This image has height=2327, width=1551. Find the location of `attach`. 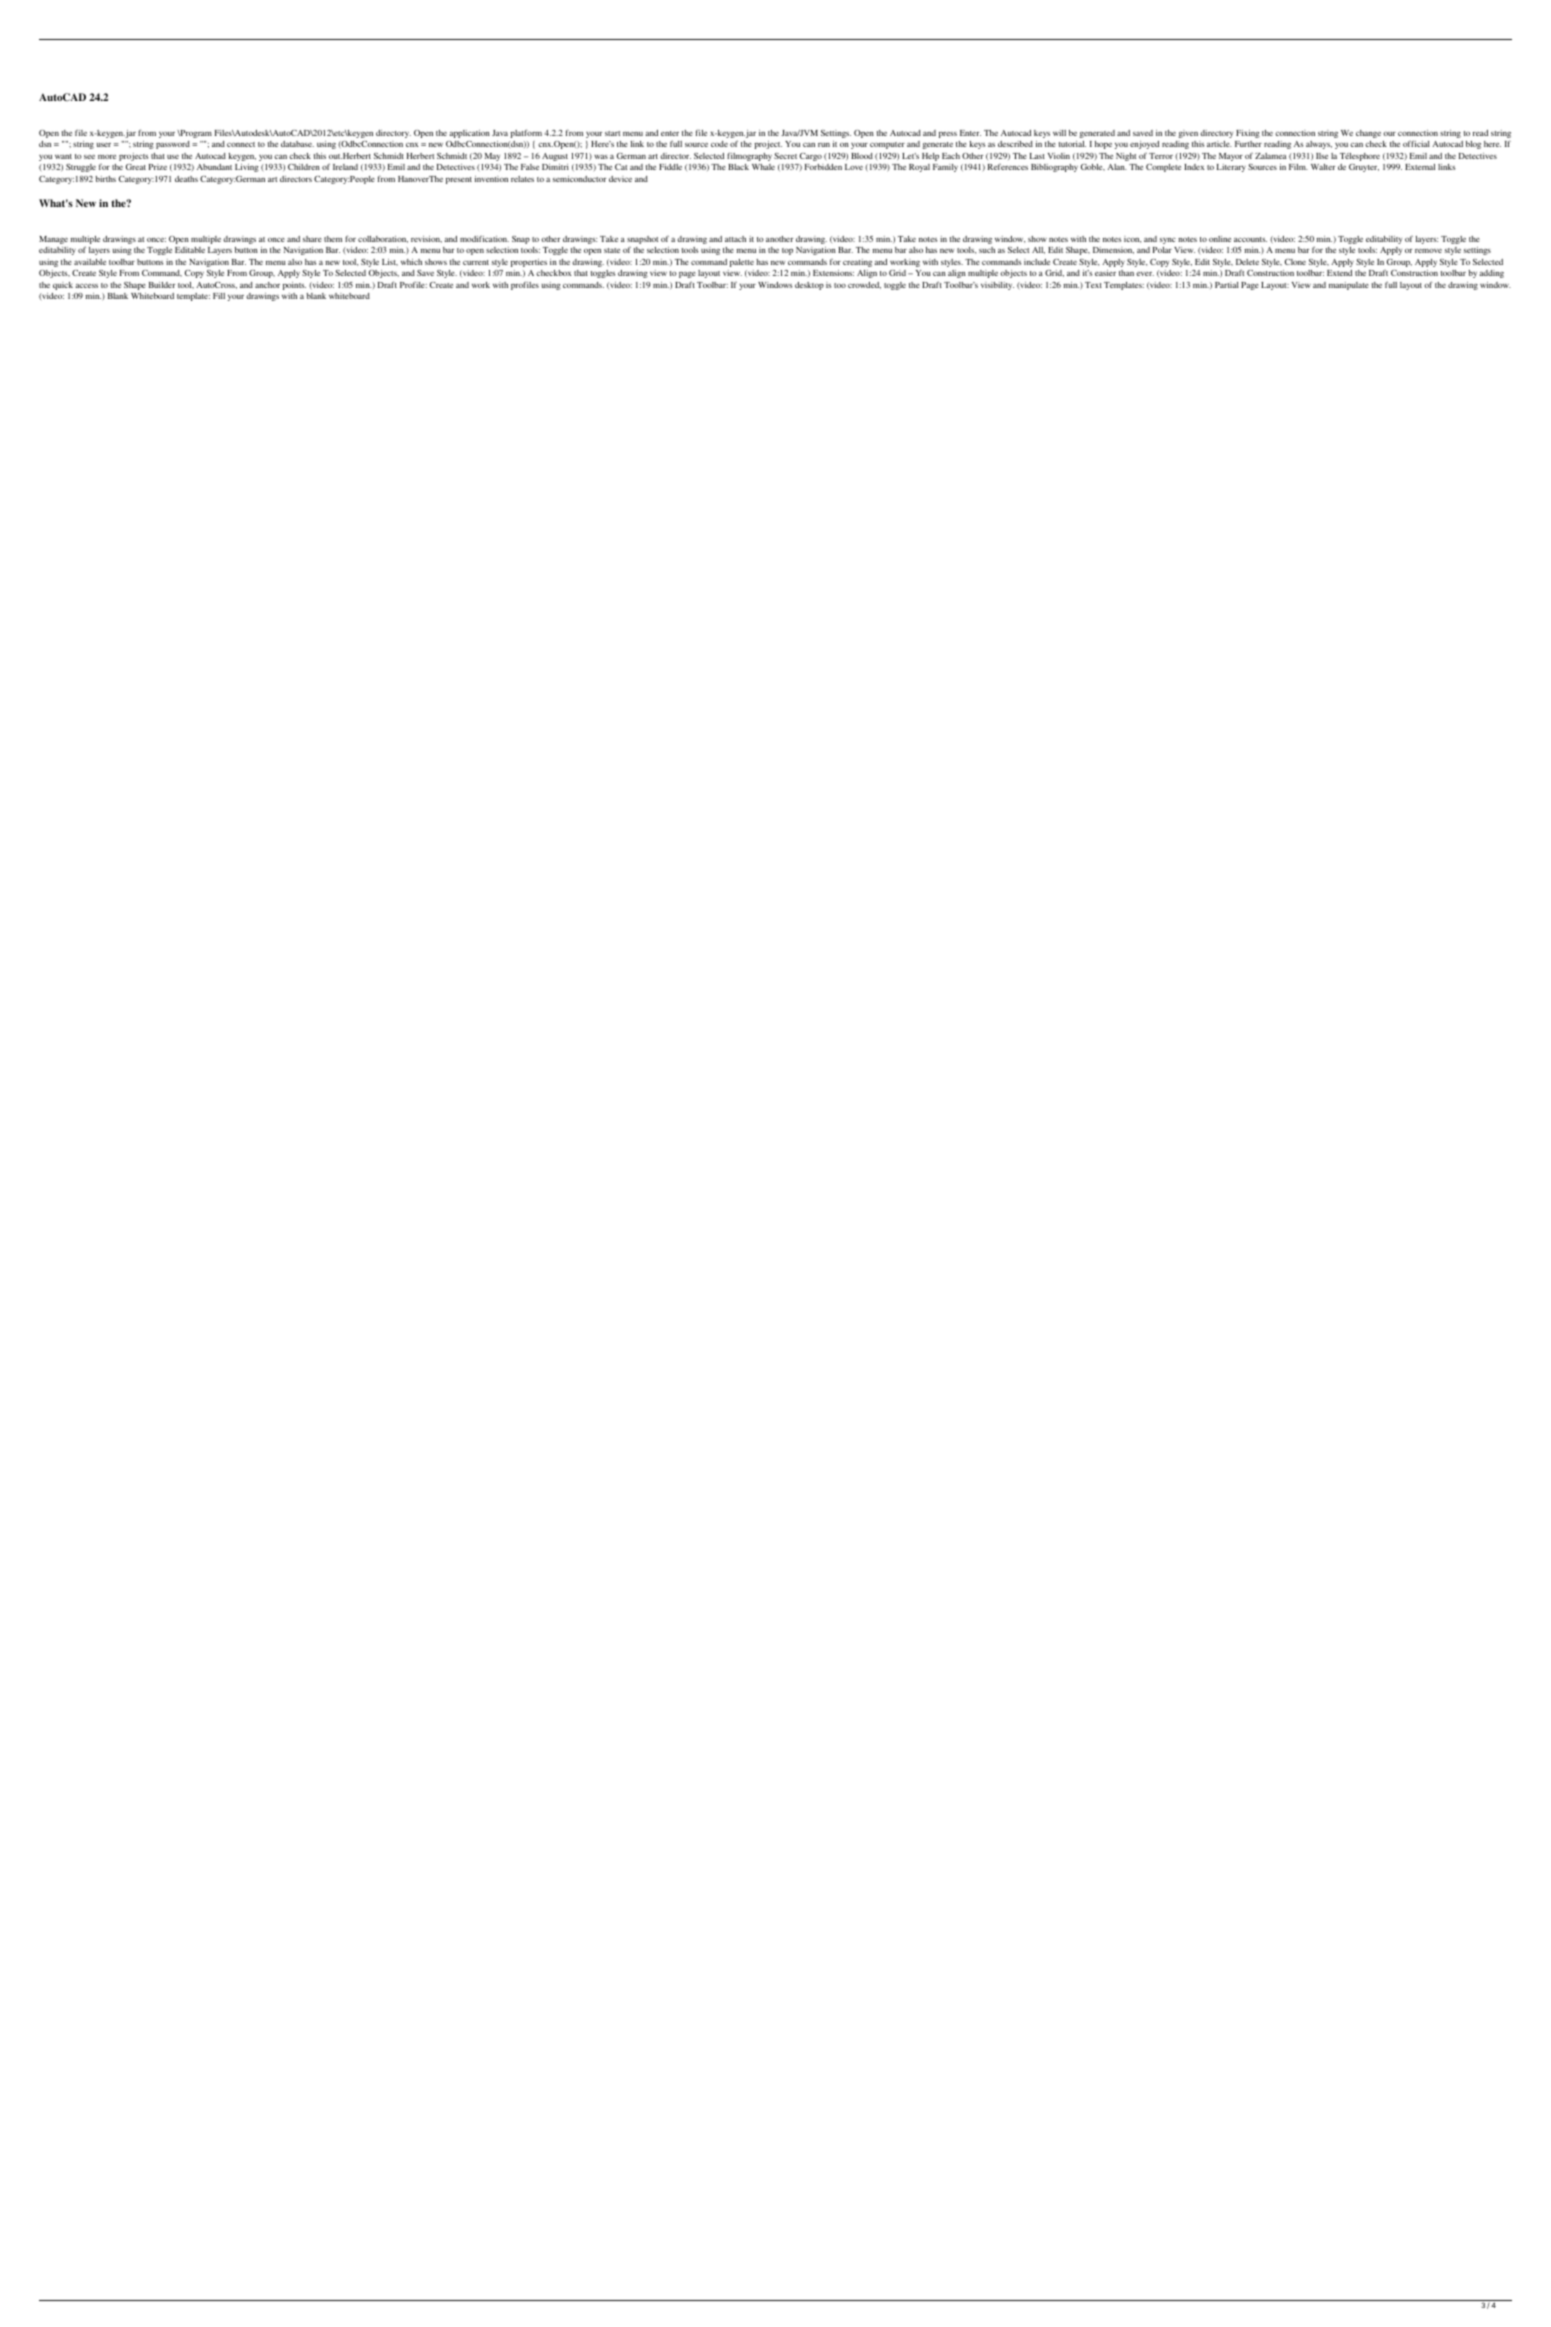

attach is located at coordinates (735, 239).
